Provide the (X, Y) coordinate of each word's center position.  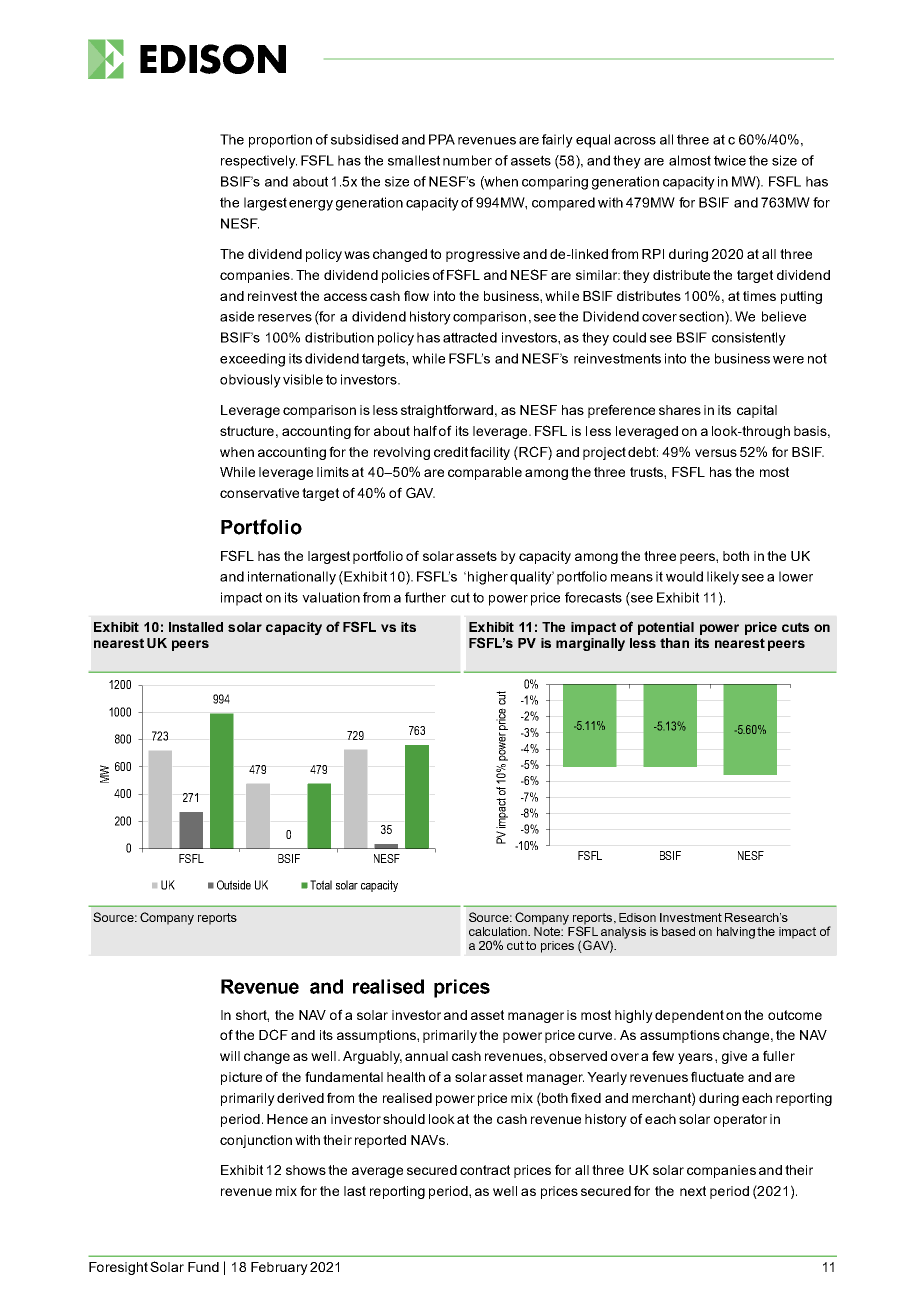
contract (485, 1170)
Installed (196, 627)
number (467, 160)
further (425, 597)
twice (730, 160)
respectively (259, 162)
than (674, 643)
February (279, 1268)
